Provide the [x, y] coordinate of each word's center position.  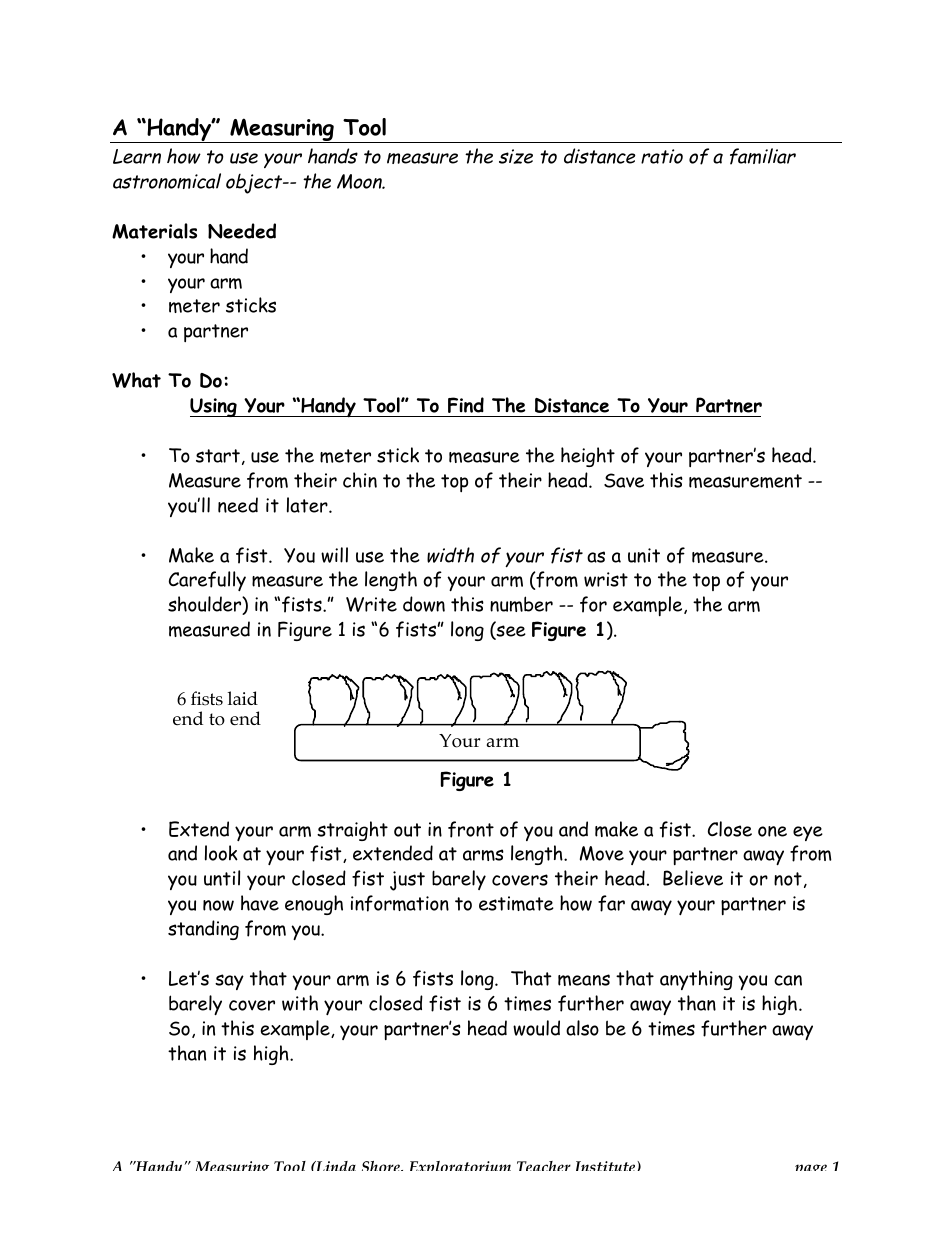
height [588, 457]
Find [466, 405]
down [424, 604]
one [772, 831]
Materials [154, 231]
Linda [335, 1166]
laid [243, 698]
